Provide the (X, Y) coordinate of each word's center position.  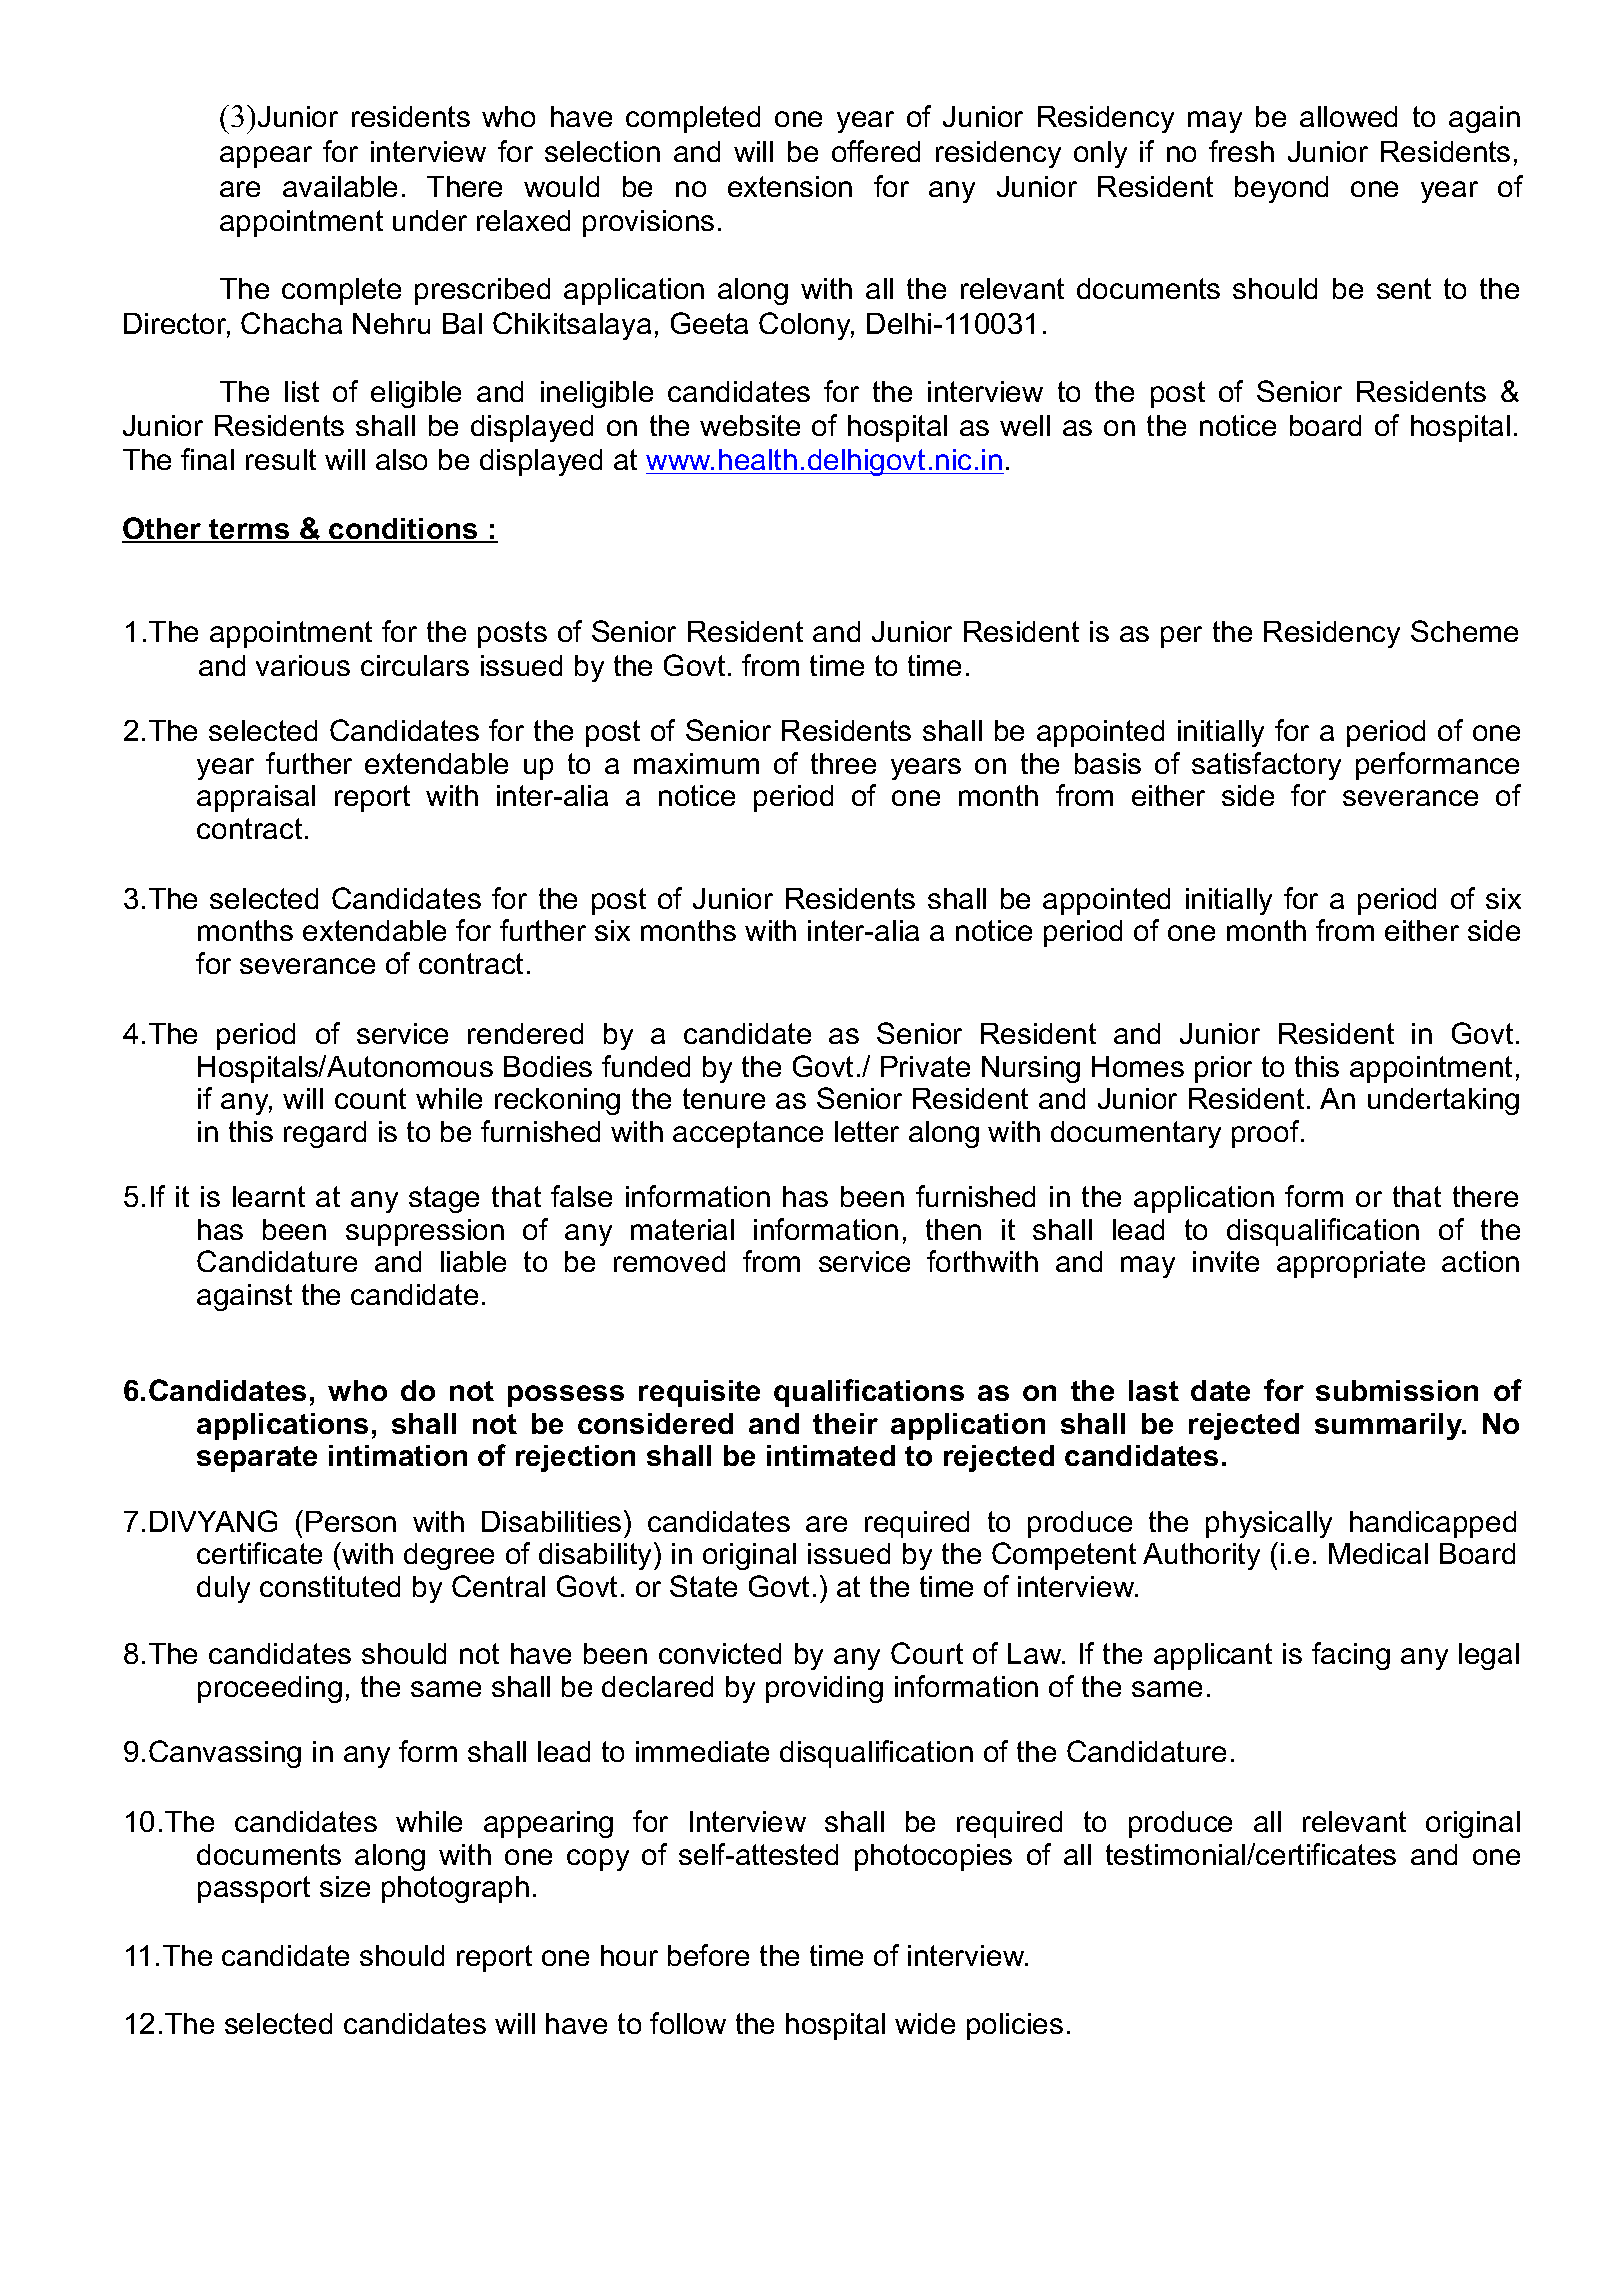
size (345, 1886)
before (708, 1955)
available (340, 186)
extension (790, 186)
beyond (1281, 189)
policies (1015, 2026)
